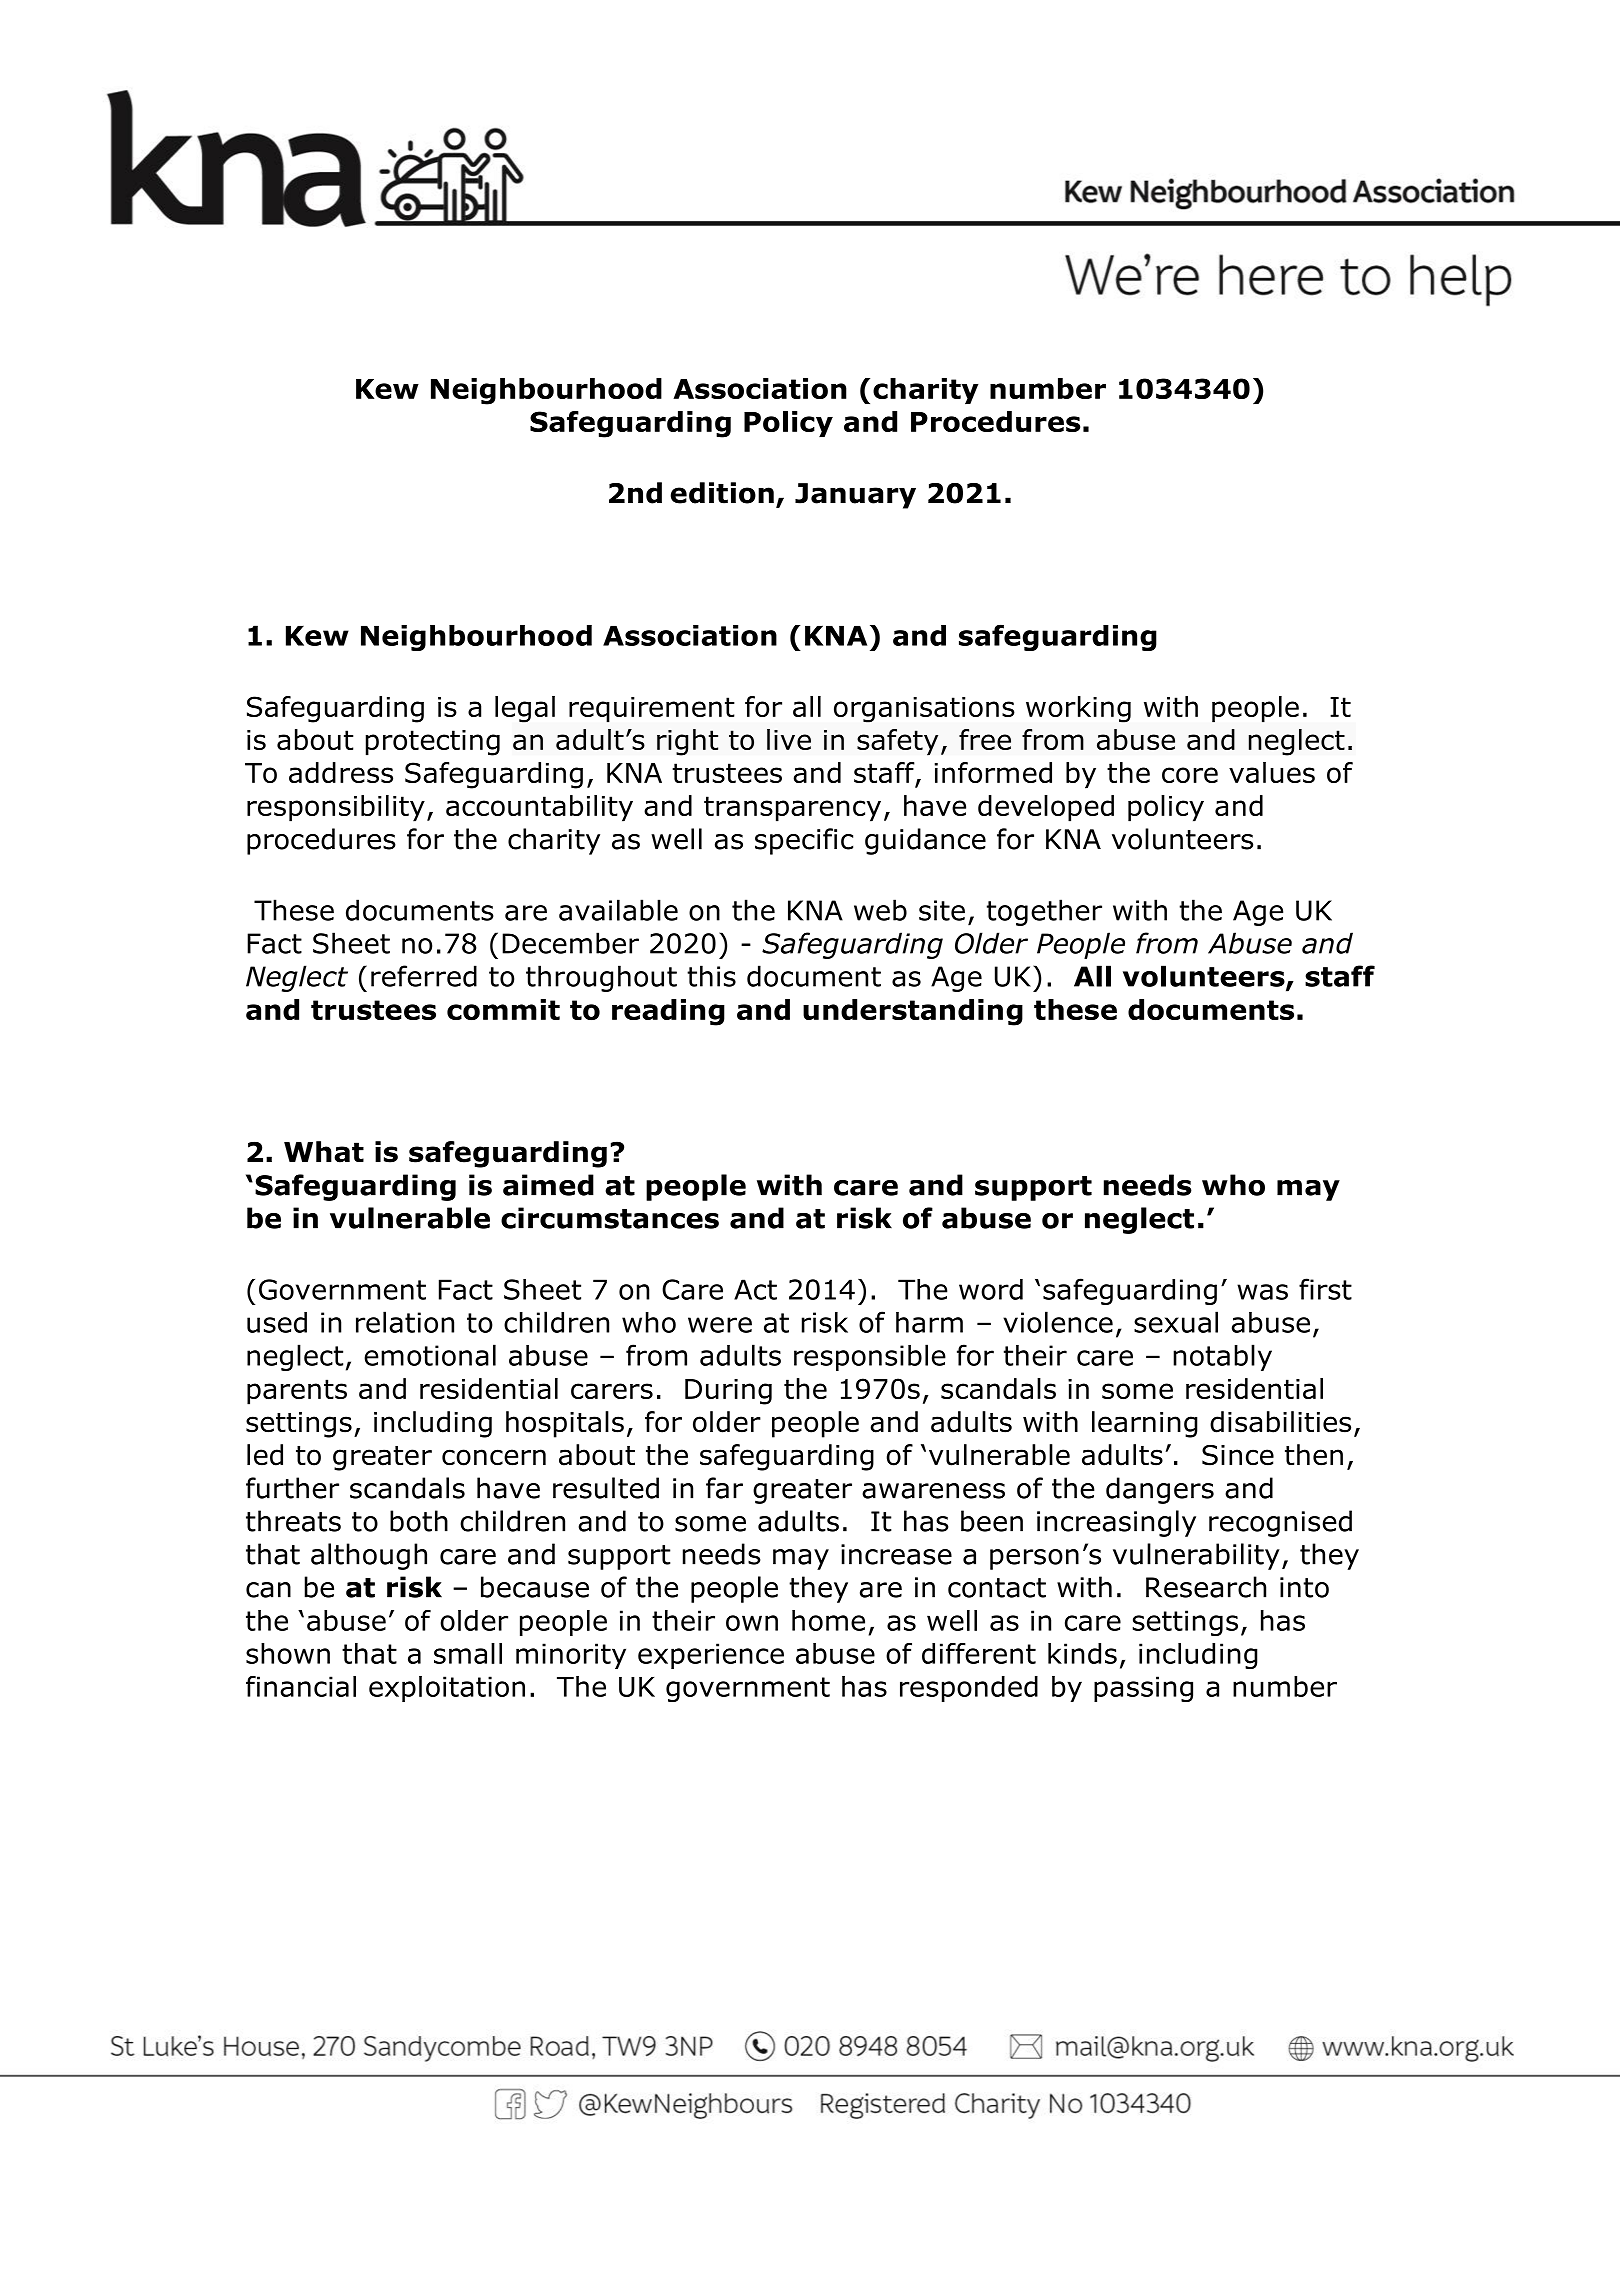 This screenshot has width=1620, height=2293. Describe the element at coordinates (720, 1325) in the screenshot. I see `were` at that location.
